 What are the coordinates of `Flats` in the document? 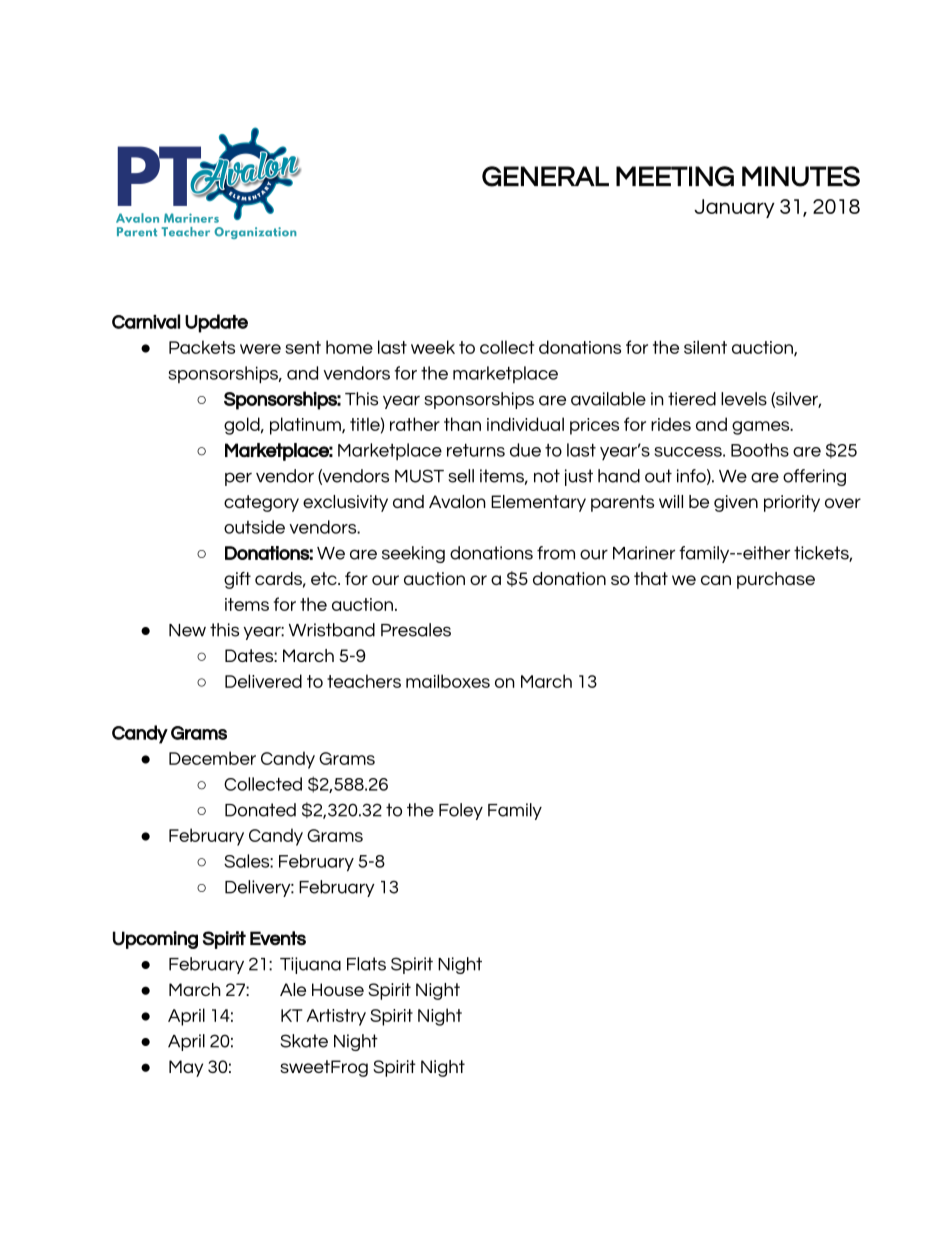 It's located at (366, 964).
